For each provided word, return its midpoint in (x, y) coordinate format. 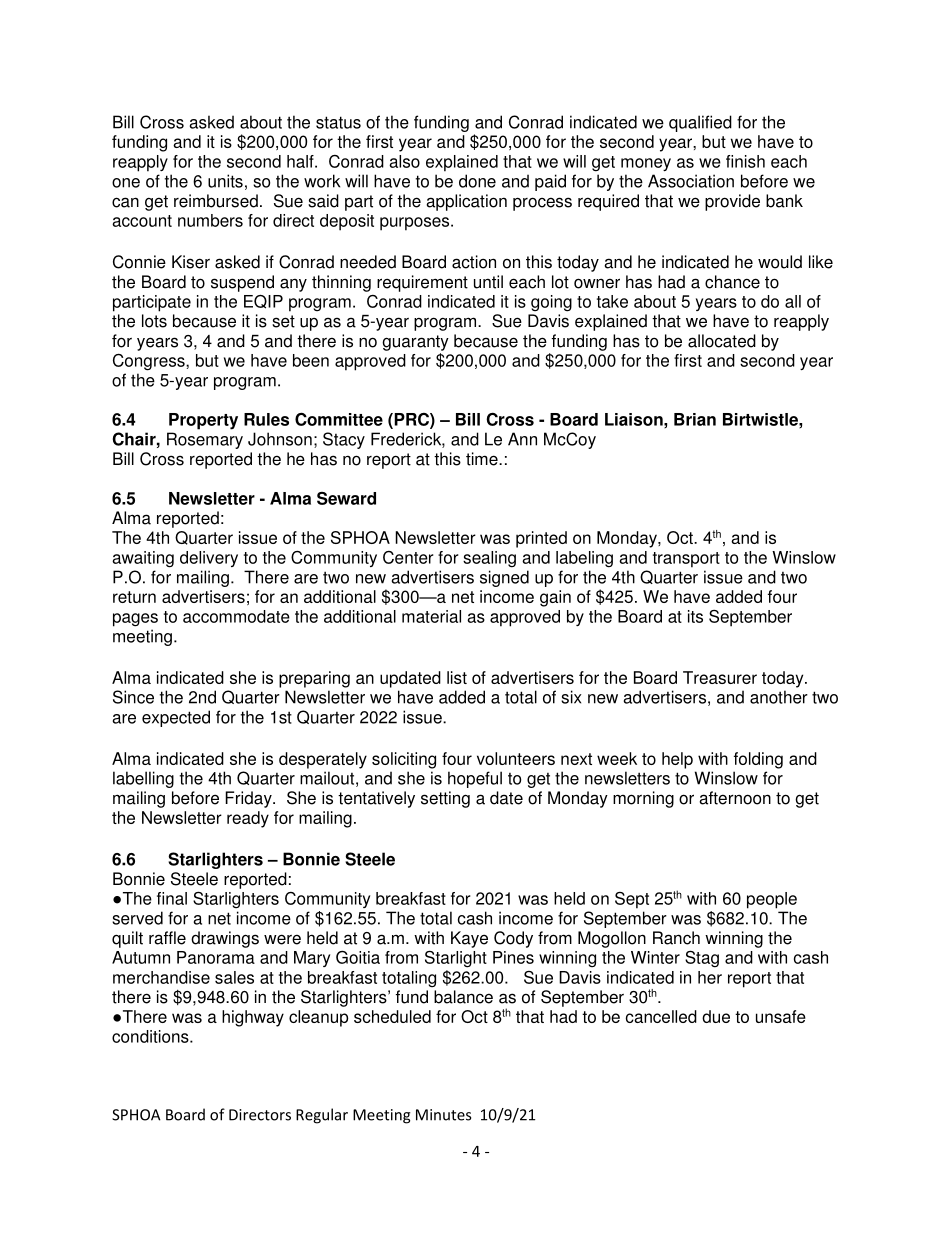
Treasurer (720, 677)
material (431, 616)
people (772, 900)
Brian (695, 419)
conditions (151, 1036)
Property (203, 421)
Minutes (443, 1115)
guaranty (415, 343)
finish (745, 161)
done (477, 181)
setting (445, 799)
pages (135, 620)
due (716, 1016)
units (225, 181)
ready (248, 819)
